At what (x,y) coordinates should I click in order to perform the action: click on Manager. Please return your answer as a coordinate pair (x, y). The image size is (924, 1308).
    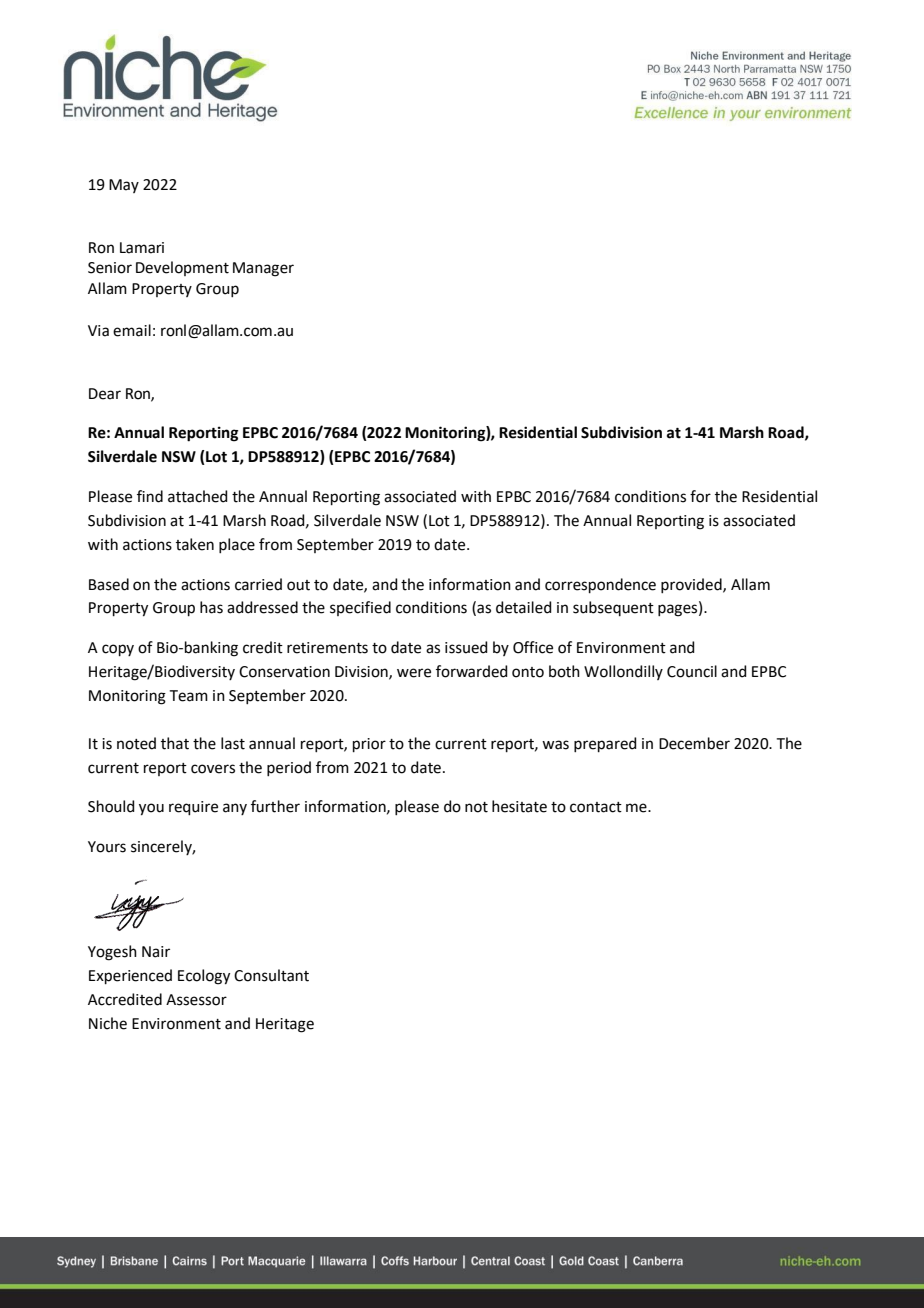
    Looking at the image, I should click on (263, 269).
